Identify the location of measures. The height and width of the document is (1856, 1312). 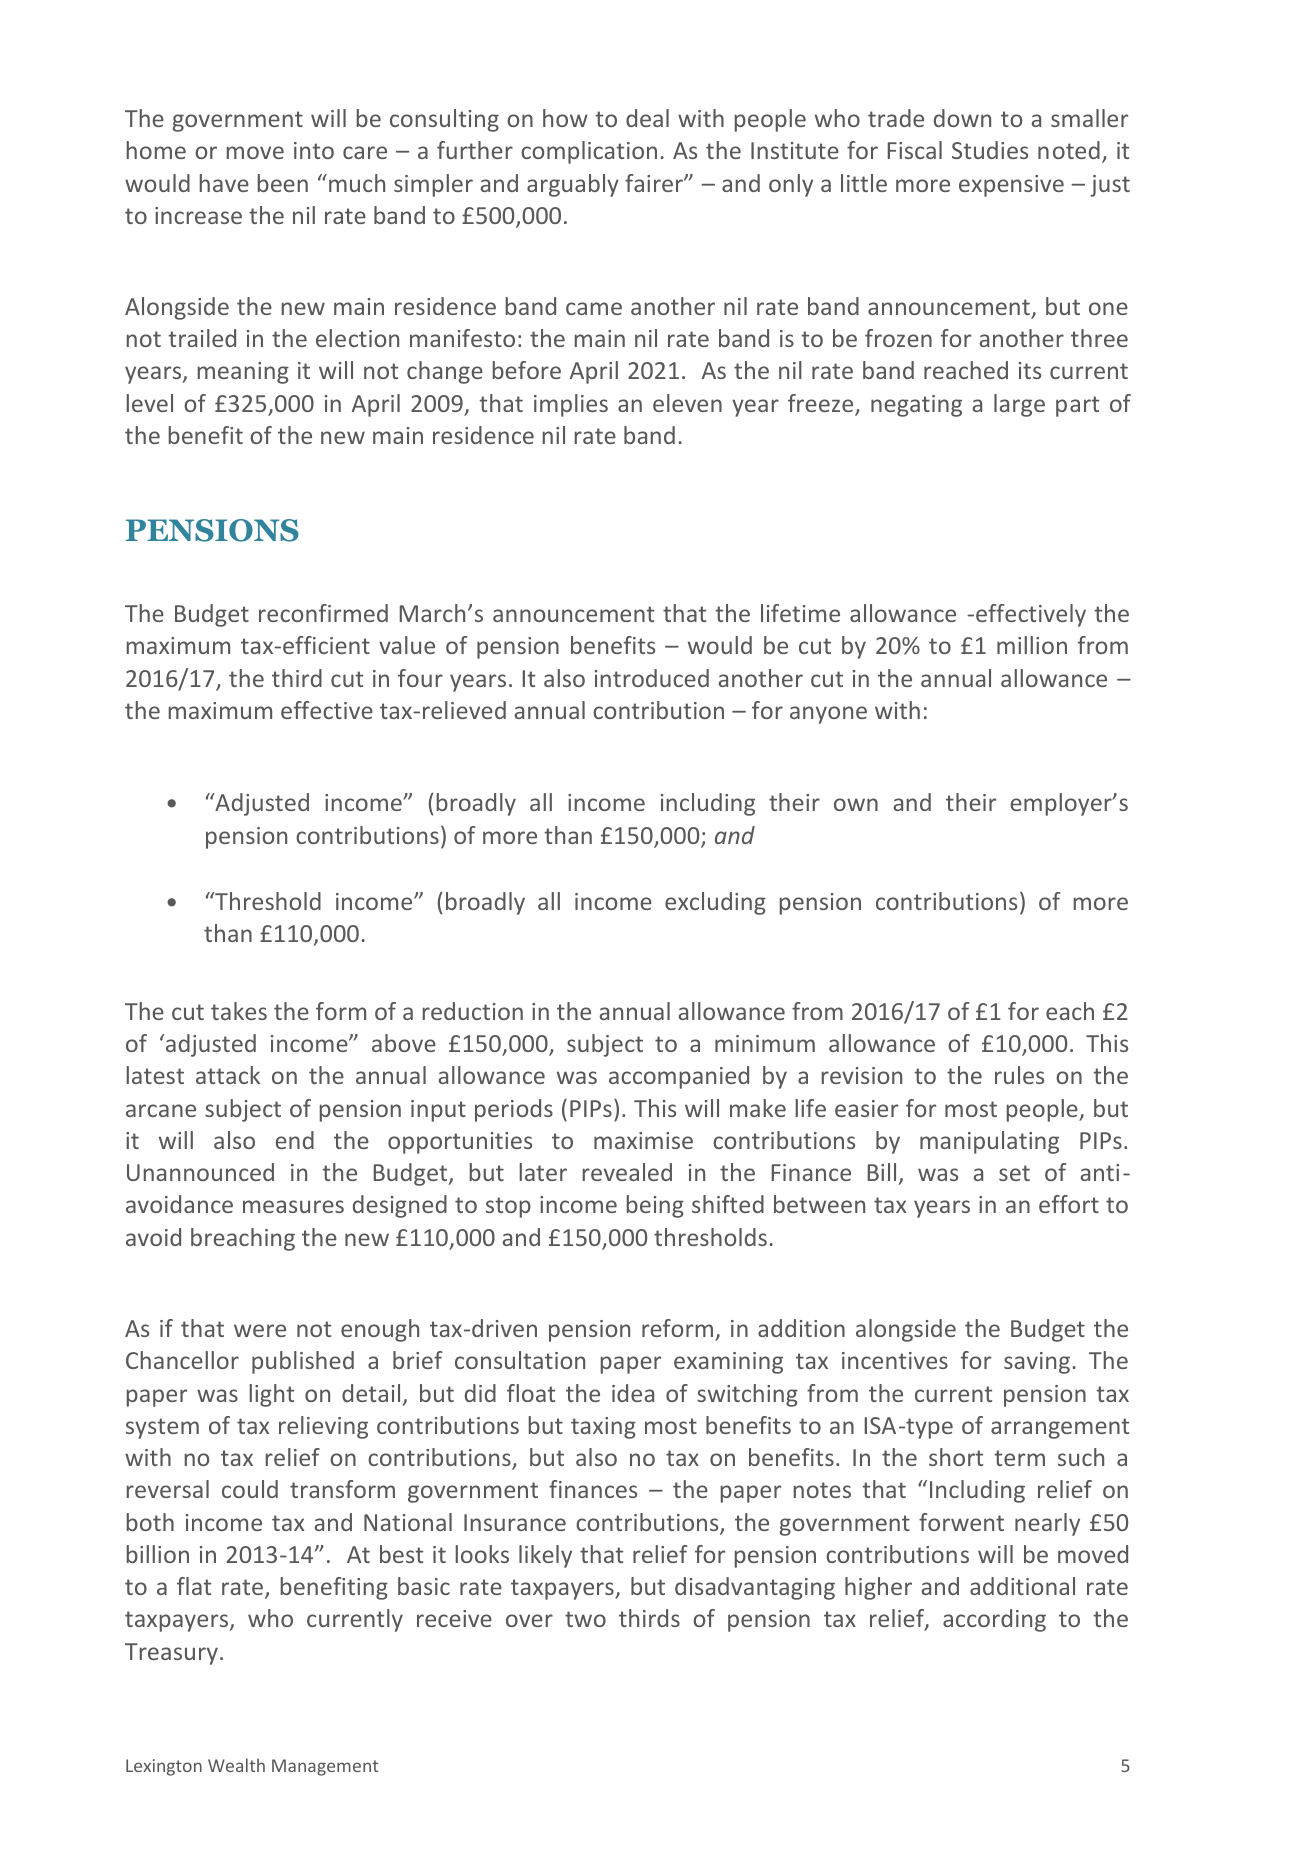
(293, 1206).
